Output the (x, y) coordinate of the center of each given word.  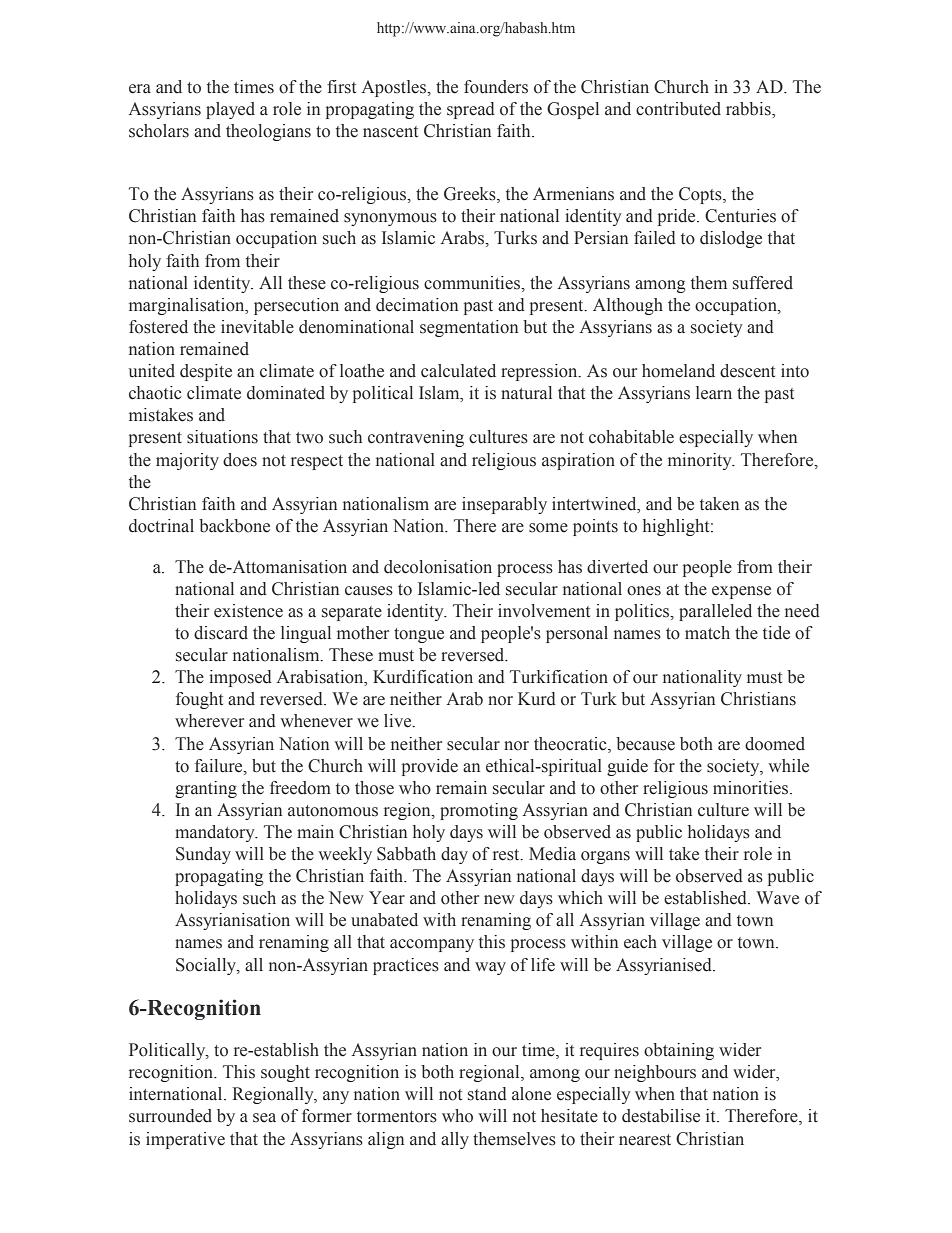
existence (248, 611)
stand (487, 1094)
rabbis (749, 110)
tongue (419, 635)
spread (471, 110)
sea (264, 1118)
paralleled (715, 612)
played (230, 110)
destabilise (661, 1116)
